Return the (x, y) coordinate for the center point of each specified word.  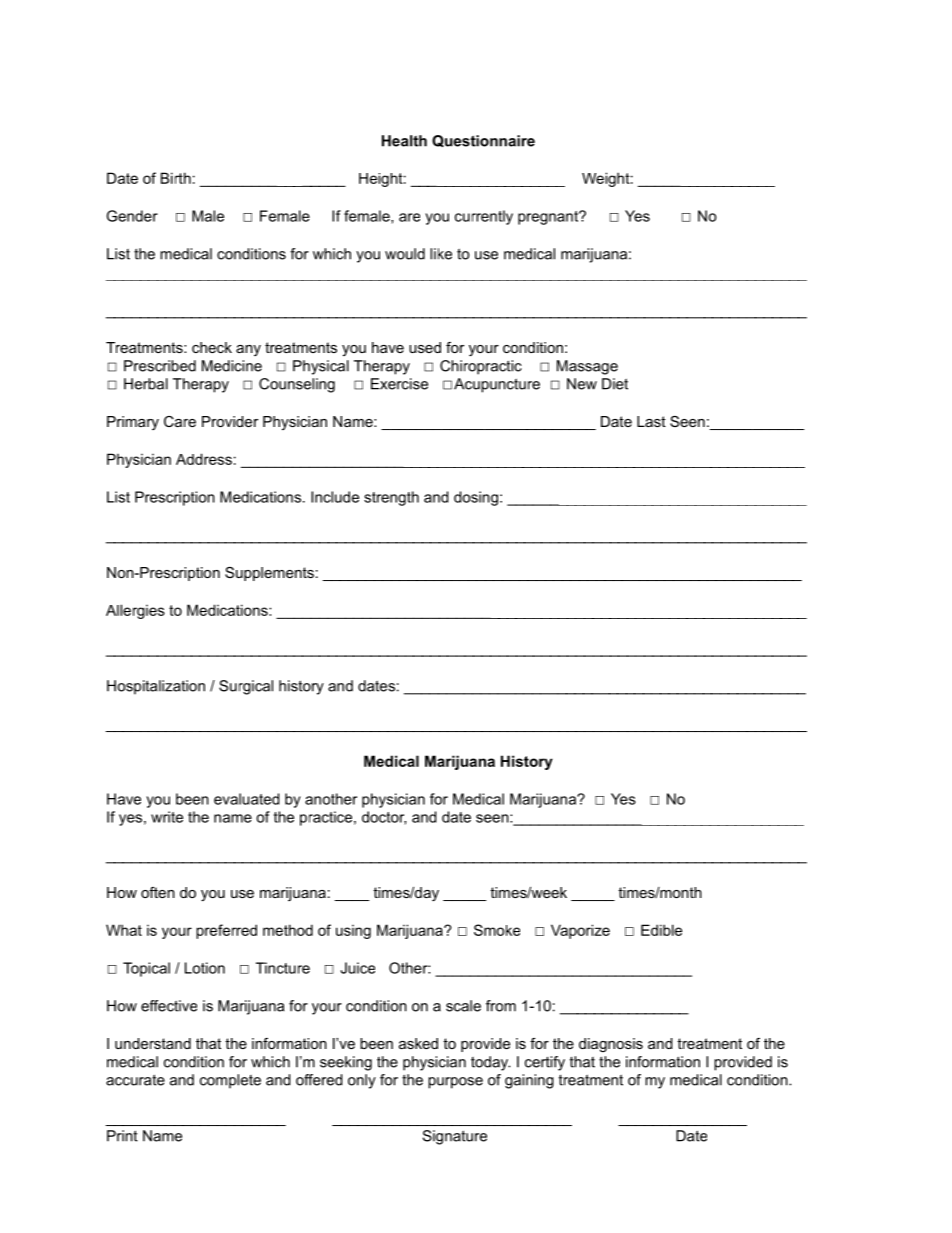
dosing (476, 498)
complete (230, 1081)
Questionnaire (483, 141)
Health (404, 141)
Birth (176, 178)
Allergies (135, 611)
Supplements (269, 574)
